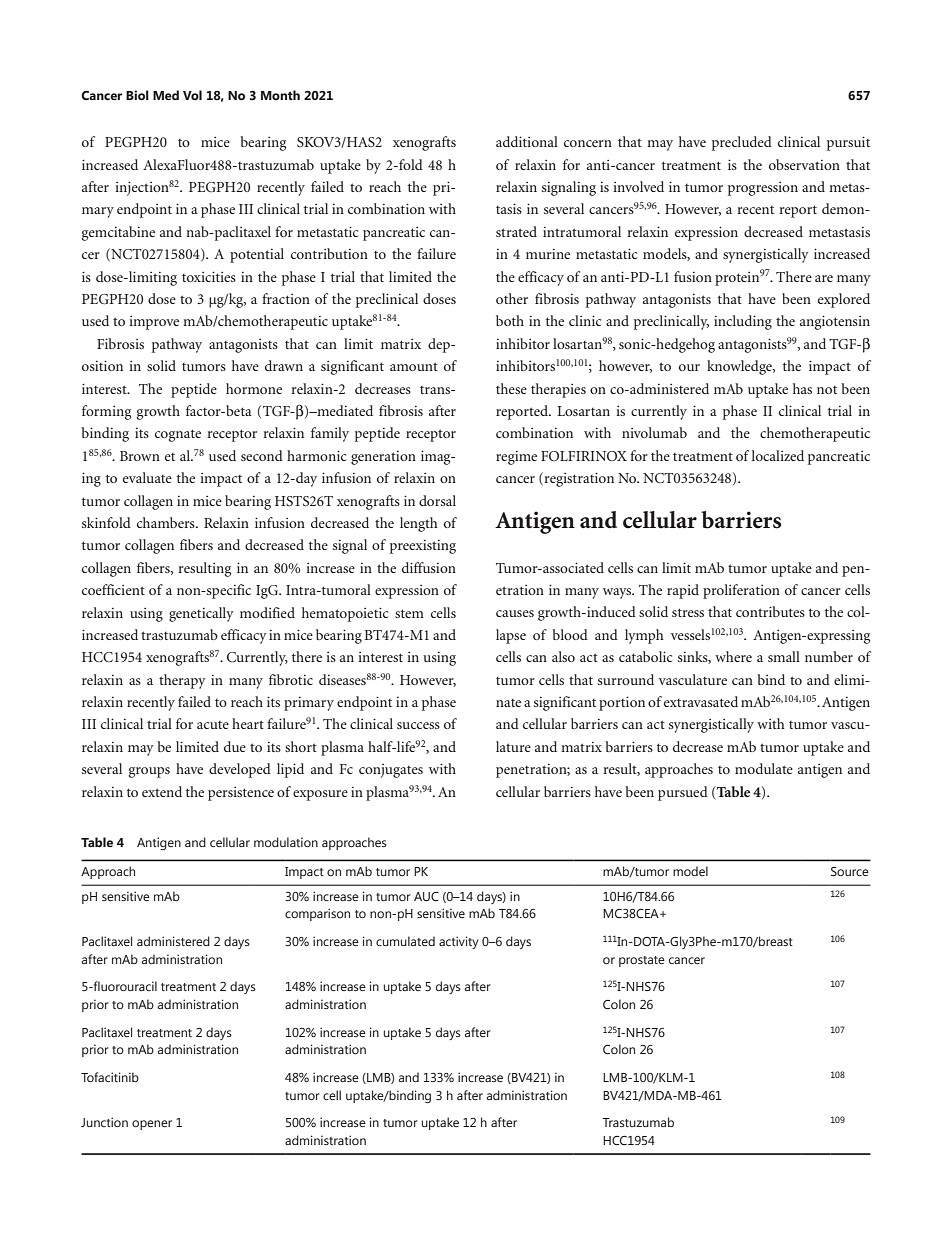  What do you see at coordinates (527, 141) in the image?
I see `additional` at bounding box center [527, 141].
